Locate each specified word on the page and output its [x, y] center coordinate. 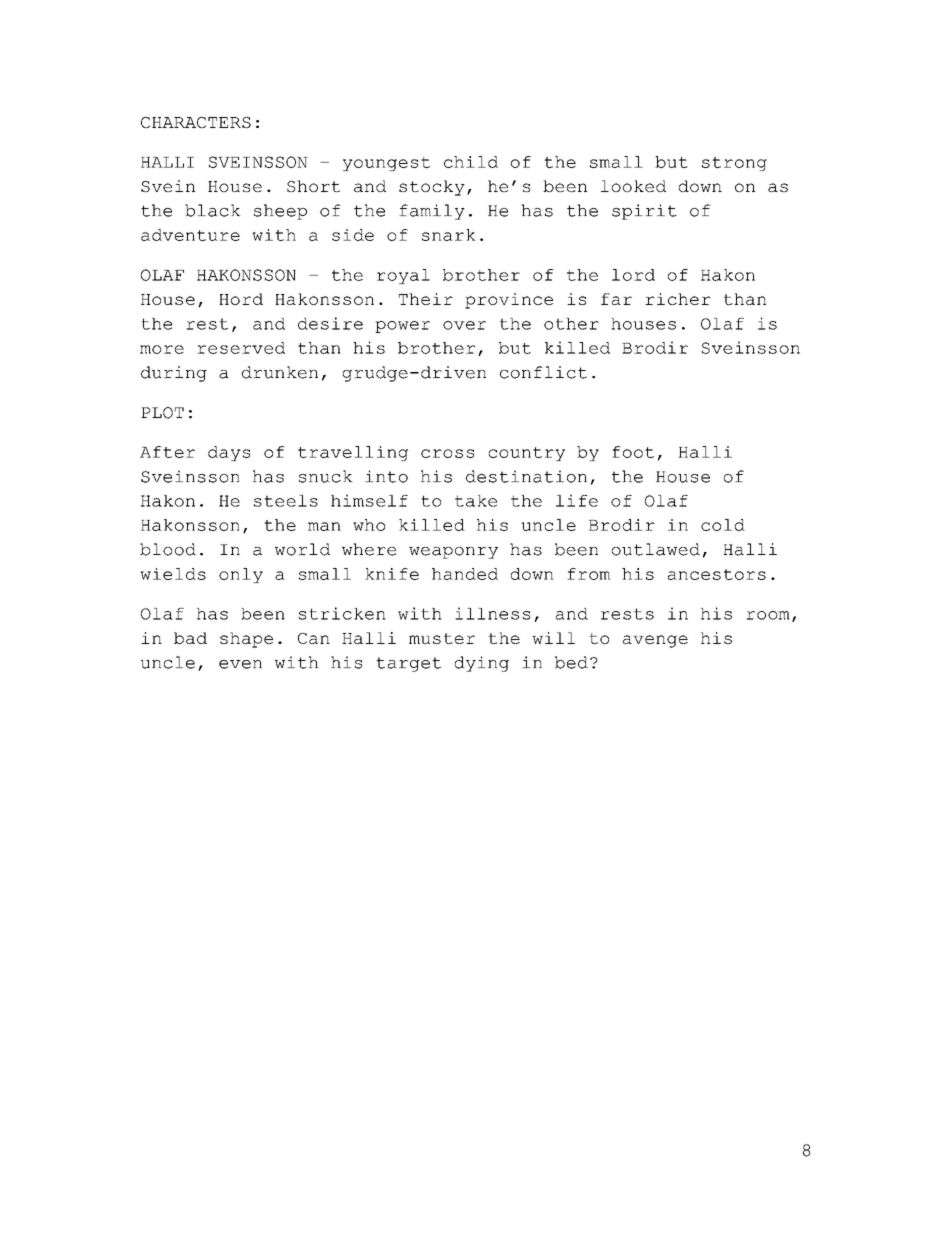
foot [633, 452]
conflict [543, 372]
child [471, 162]
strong [734, 164]
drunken [280, 372]
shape [246, 640]
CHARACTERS [196, 122]
